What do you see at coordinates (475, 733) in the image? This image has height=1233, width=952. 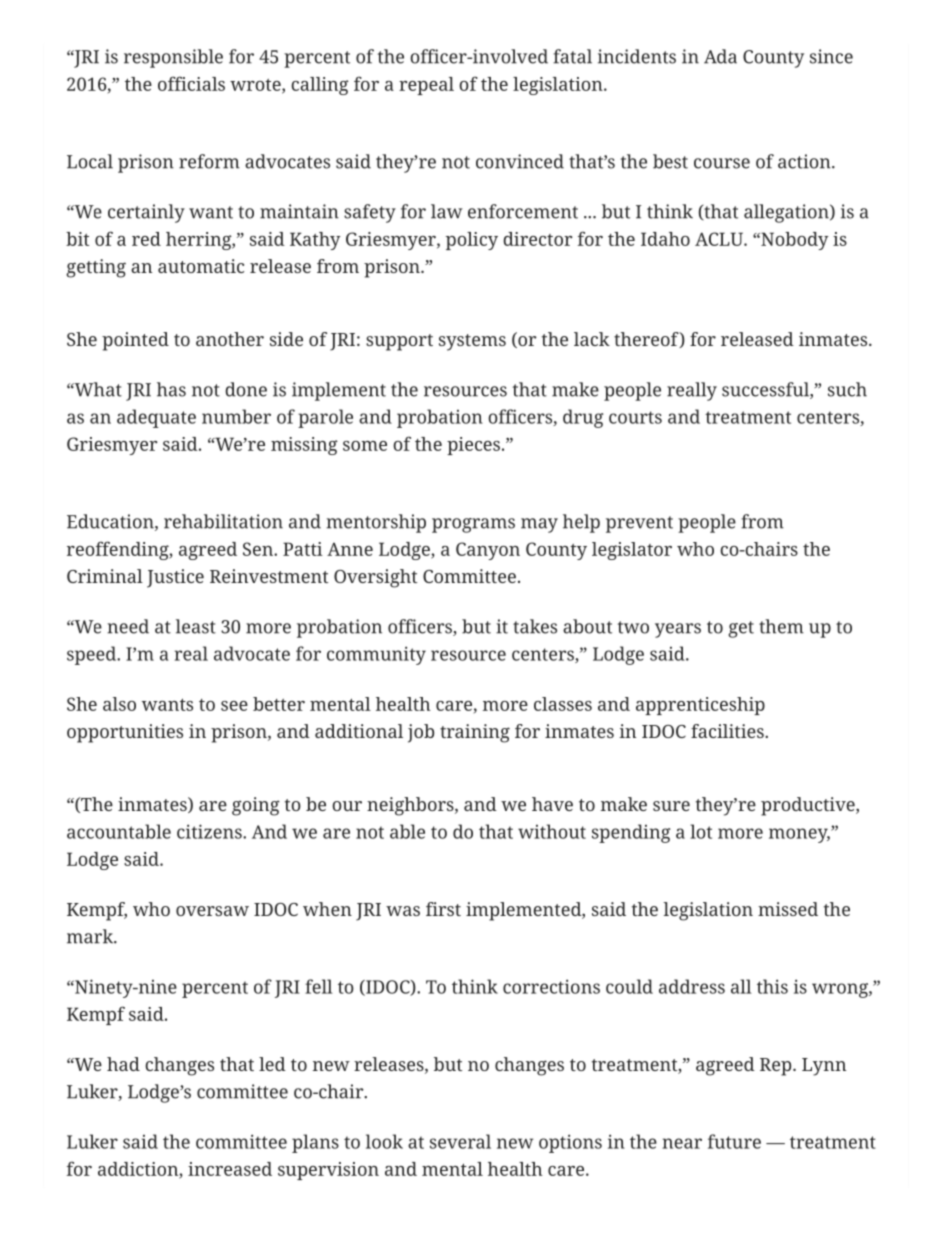 I see `training` at bounding box center [475, 733].
